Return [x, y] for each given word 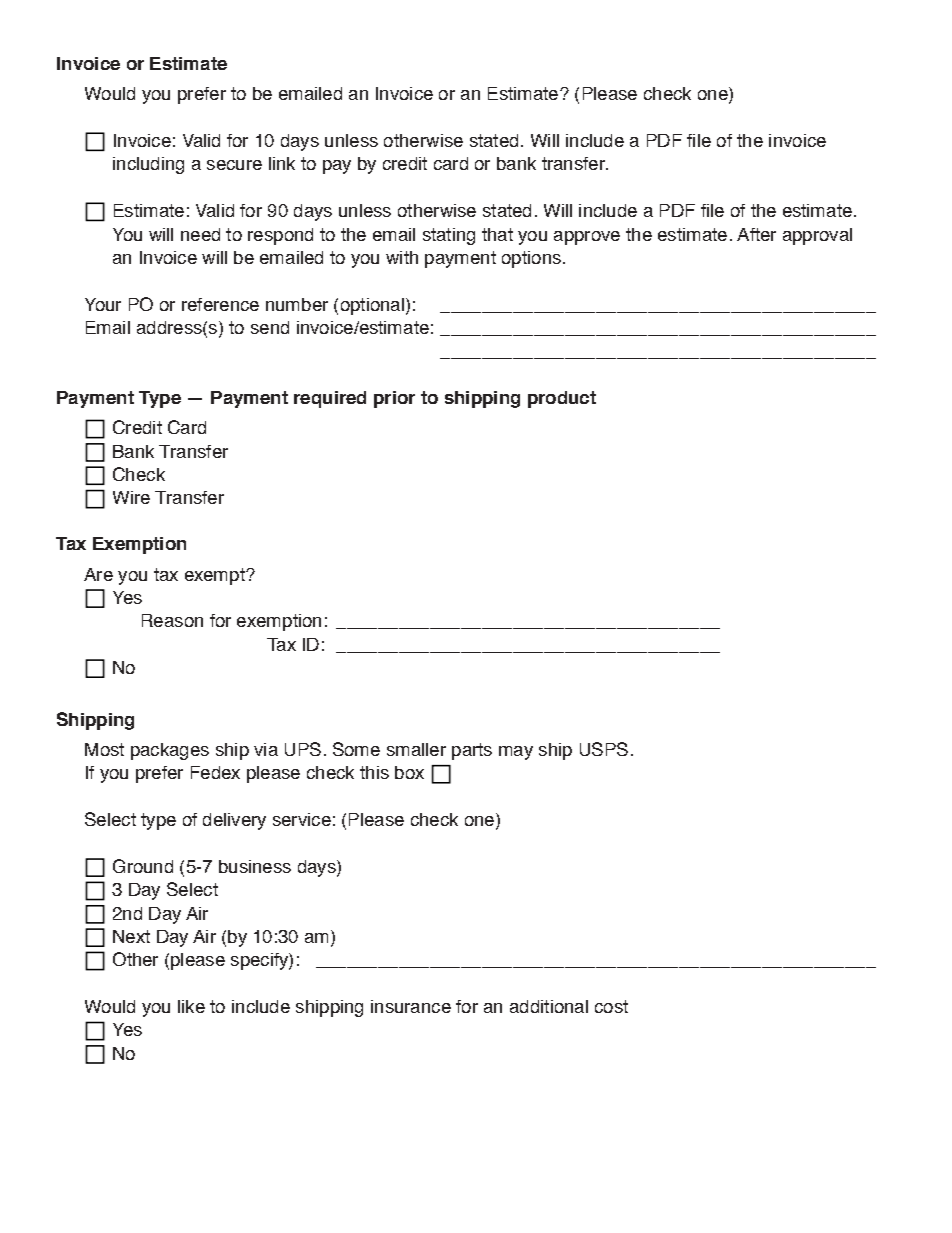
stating [449, 236]
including [148, 165]
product [562, 399]
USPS [604, 749]
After [756, 234]
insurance [411, 1006]
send [270, 327]
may [516, 753]
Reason [172, 620]
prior [394, 399]
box [409, 772]
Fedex [215, 772]
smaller [416, 749]
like [191, 1006]
